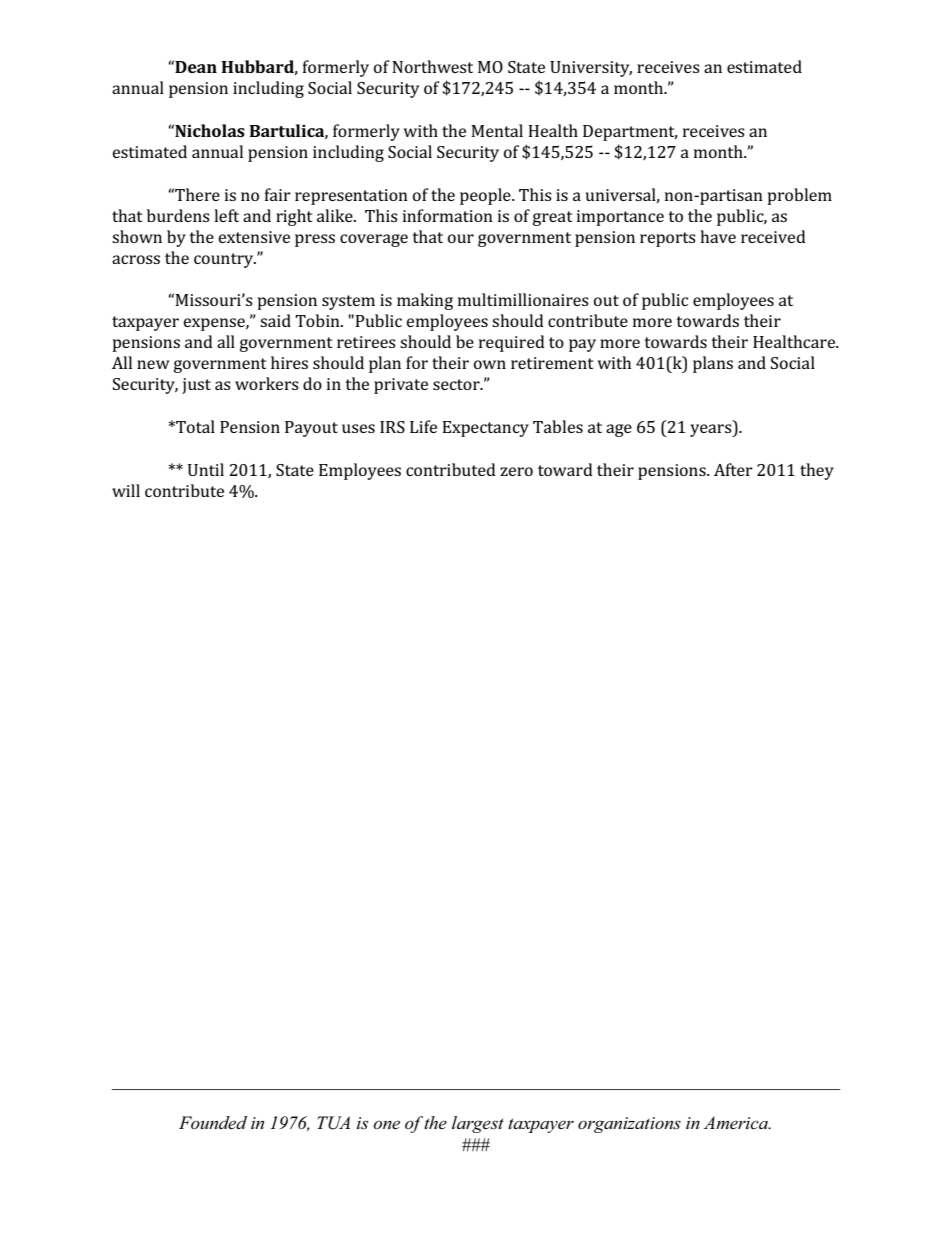  What do you see at coordinates (516, 471) in the image?
I see `zero` at bounding box center [516, 471].
